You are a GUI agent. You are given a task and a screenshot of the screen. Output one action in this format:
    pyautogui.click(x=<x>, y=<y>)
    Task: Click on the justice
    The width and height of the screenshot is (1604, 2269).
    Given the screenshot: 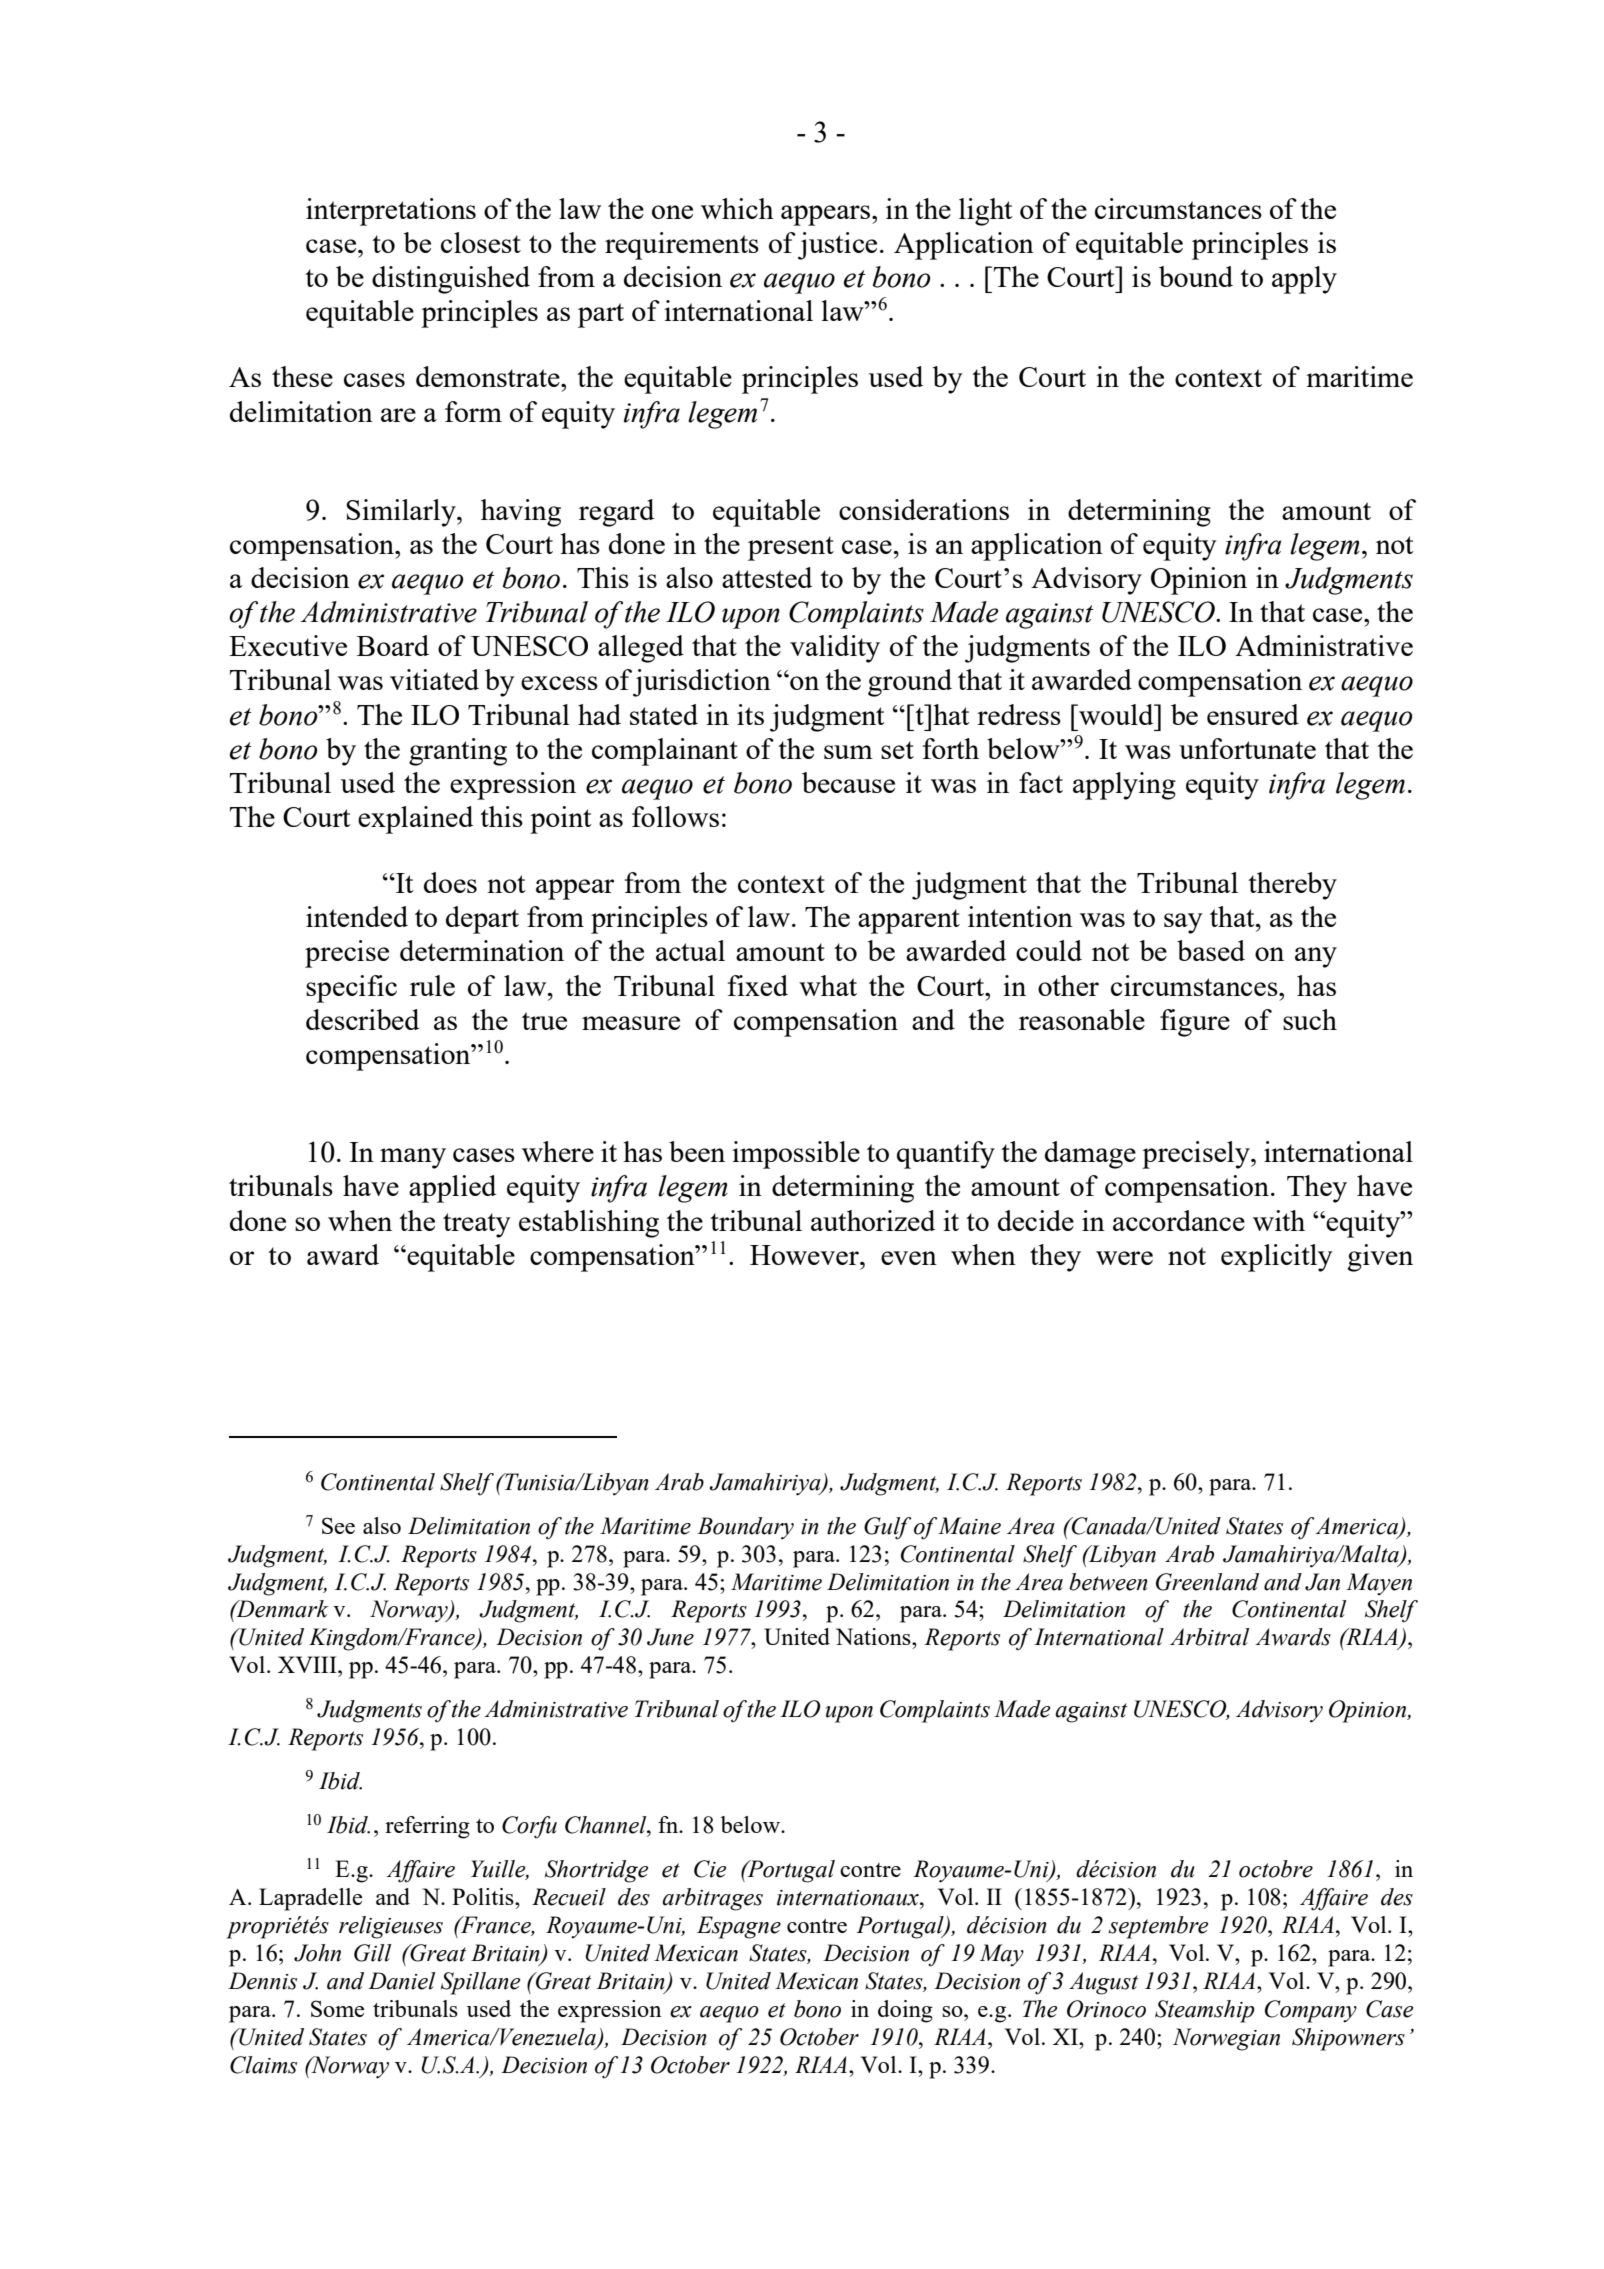 What is the action you would take?
    pyautogui.click(x=837, y=246)
